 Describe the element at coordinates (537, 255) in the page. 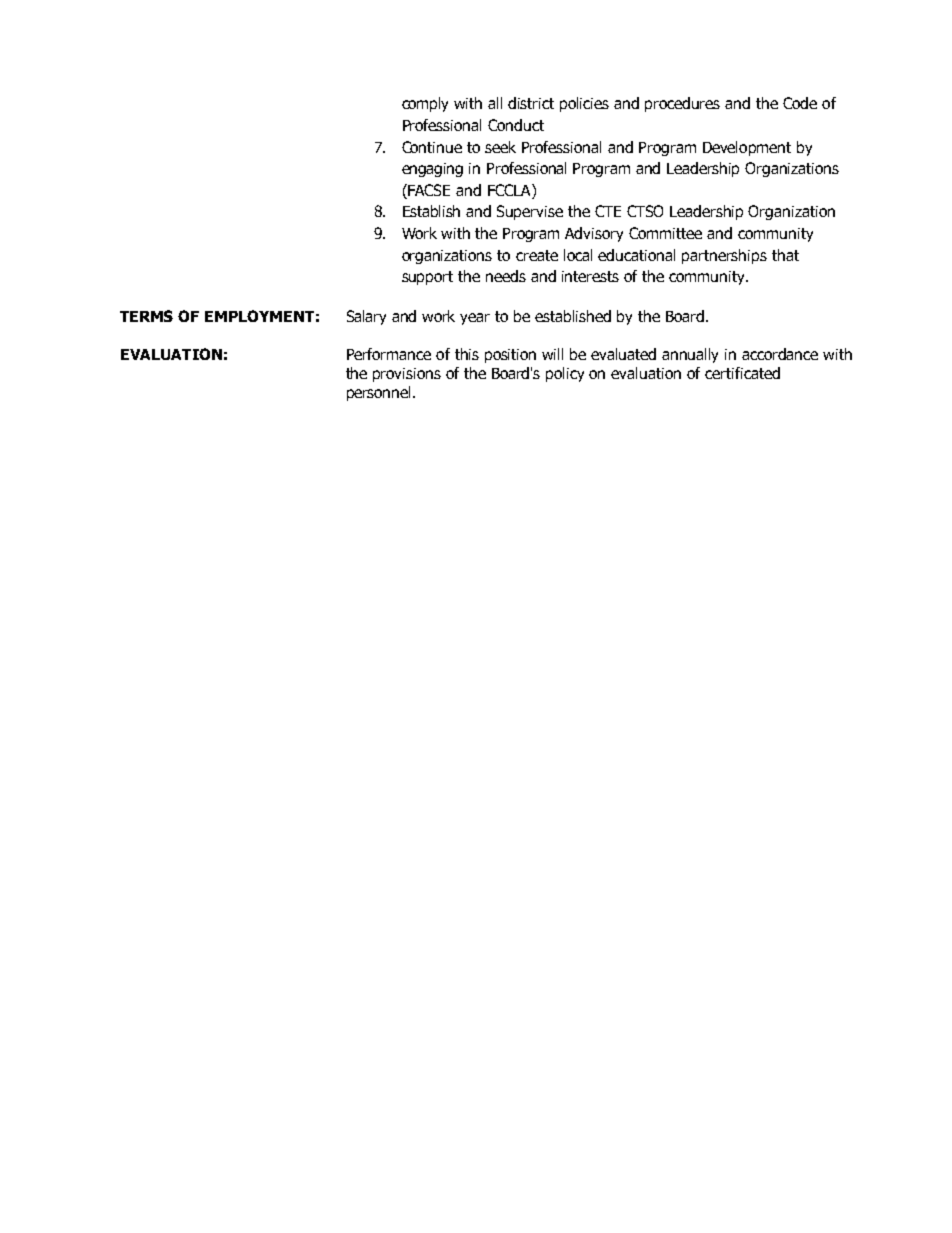

I see `create` at that location.
